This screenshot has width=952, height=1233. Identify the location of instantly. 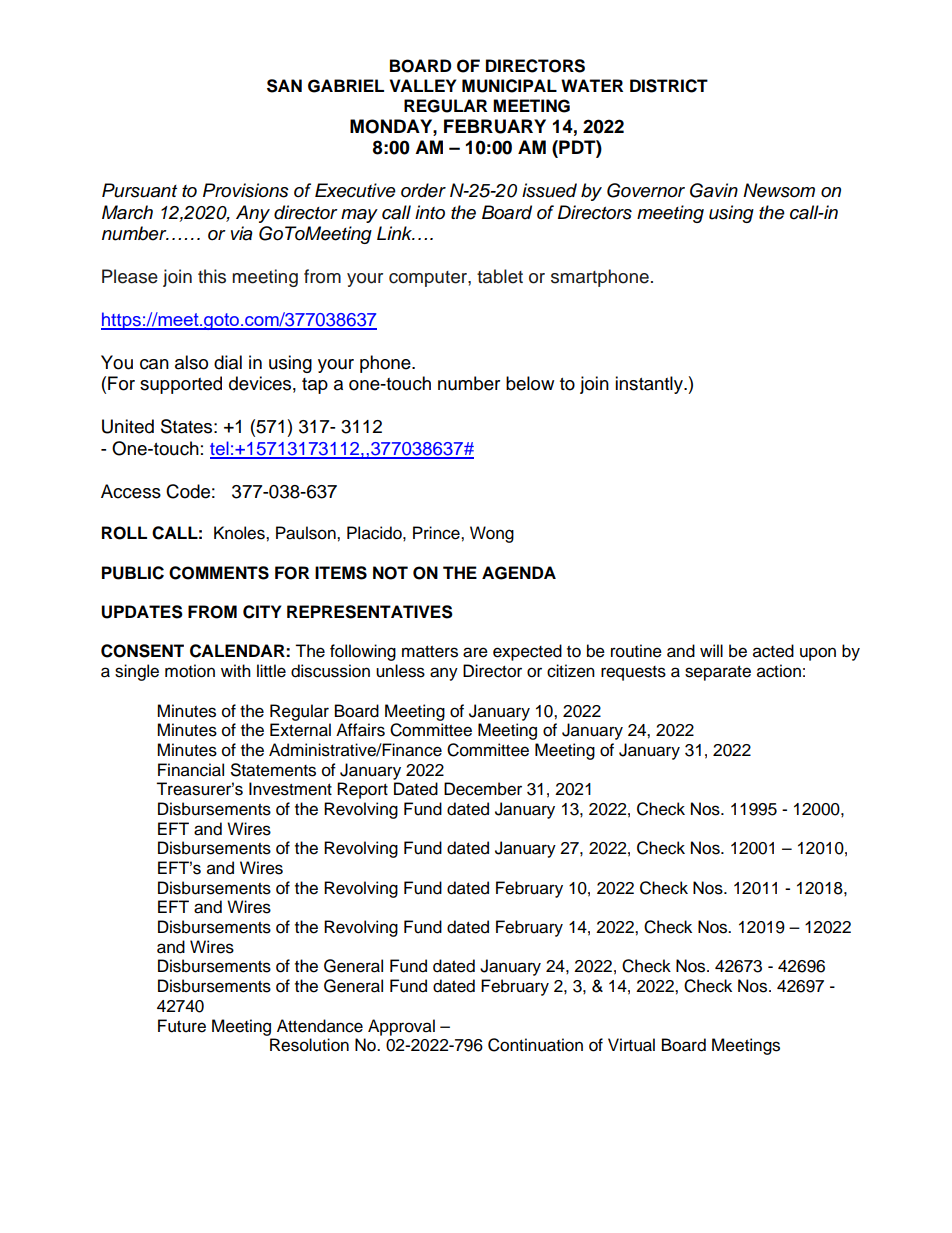
(650, 385).
